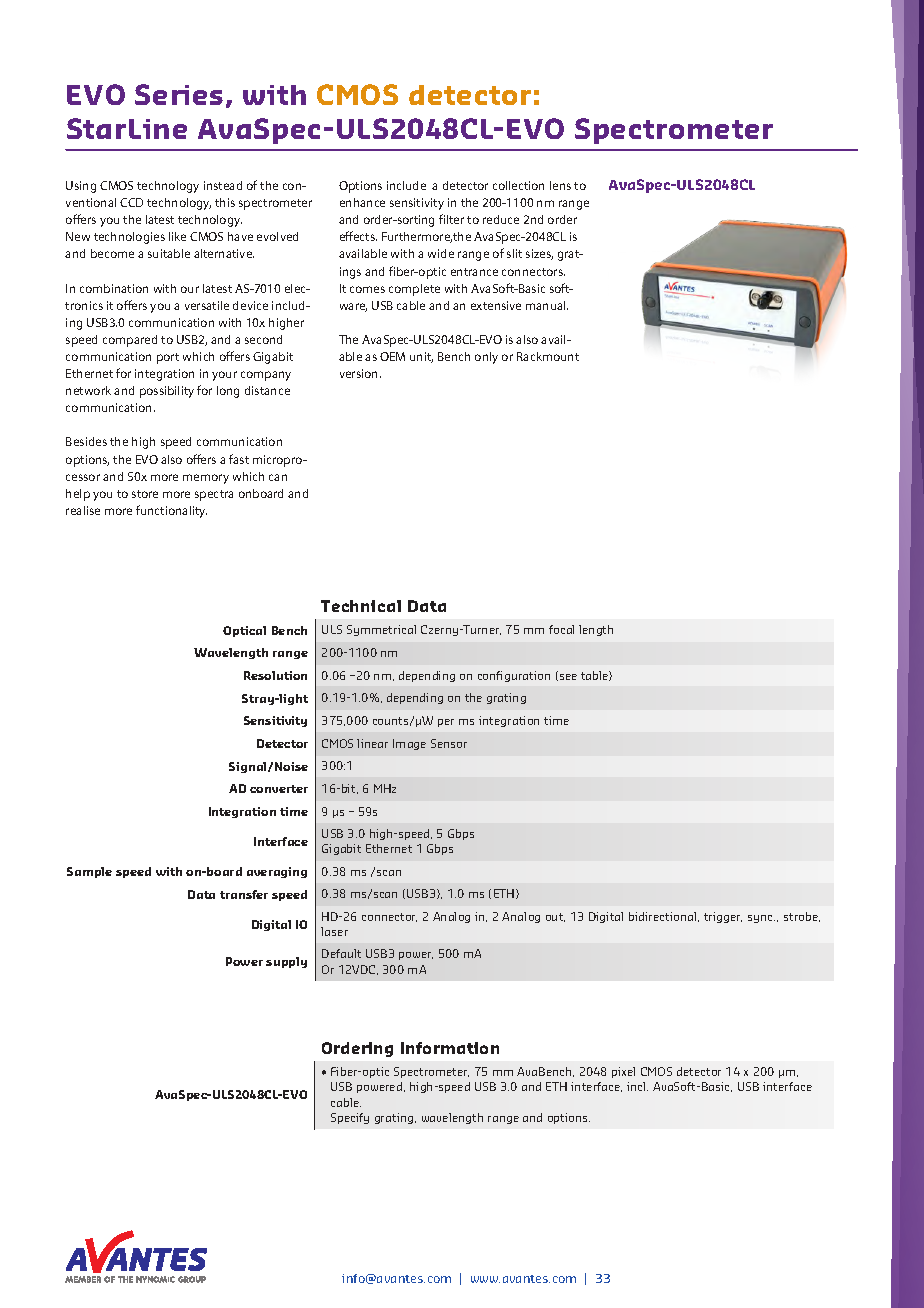 The image size is (924, 1308). I want to click on converter, so click(279, 789).
